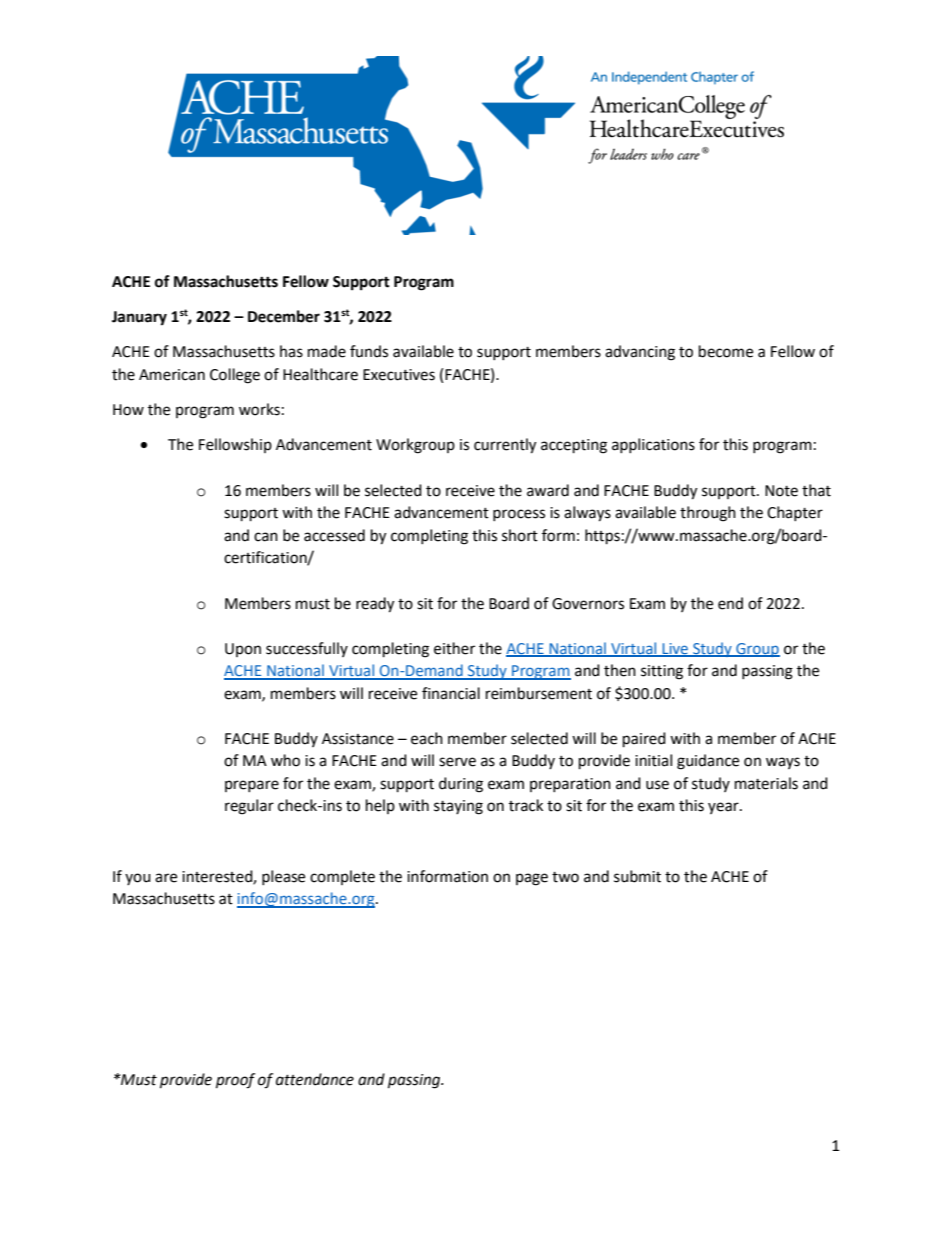  What do you see at coordinates (243, 650) in the document?
I see `Upon` at bounding box center [243, 650].
